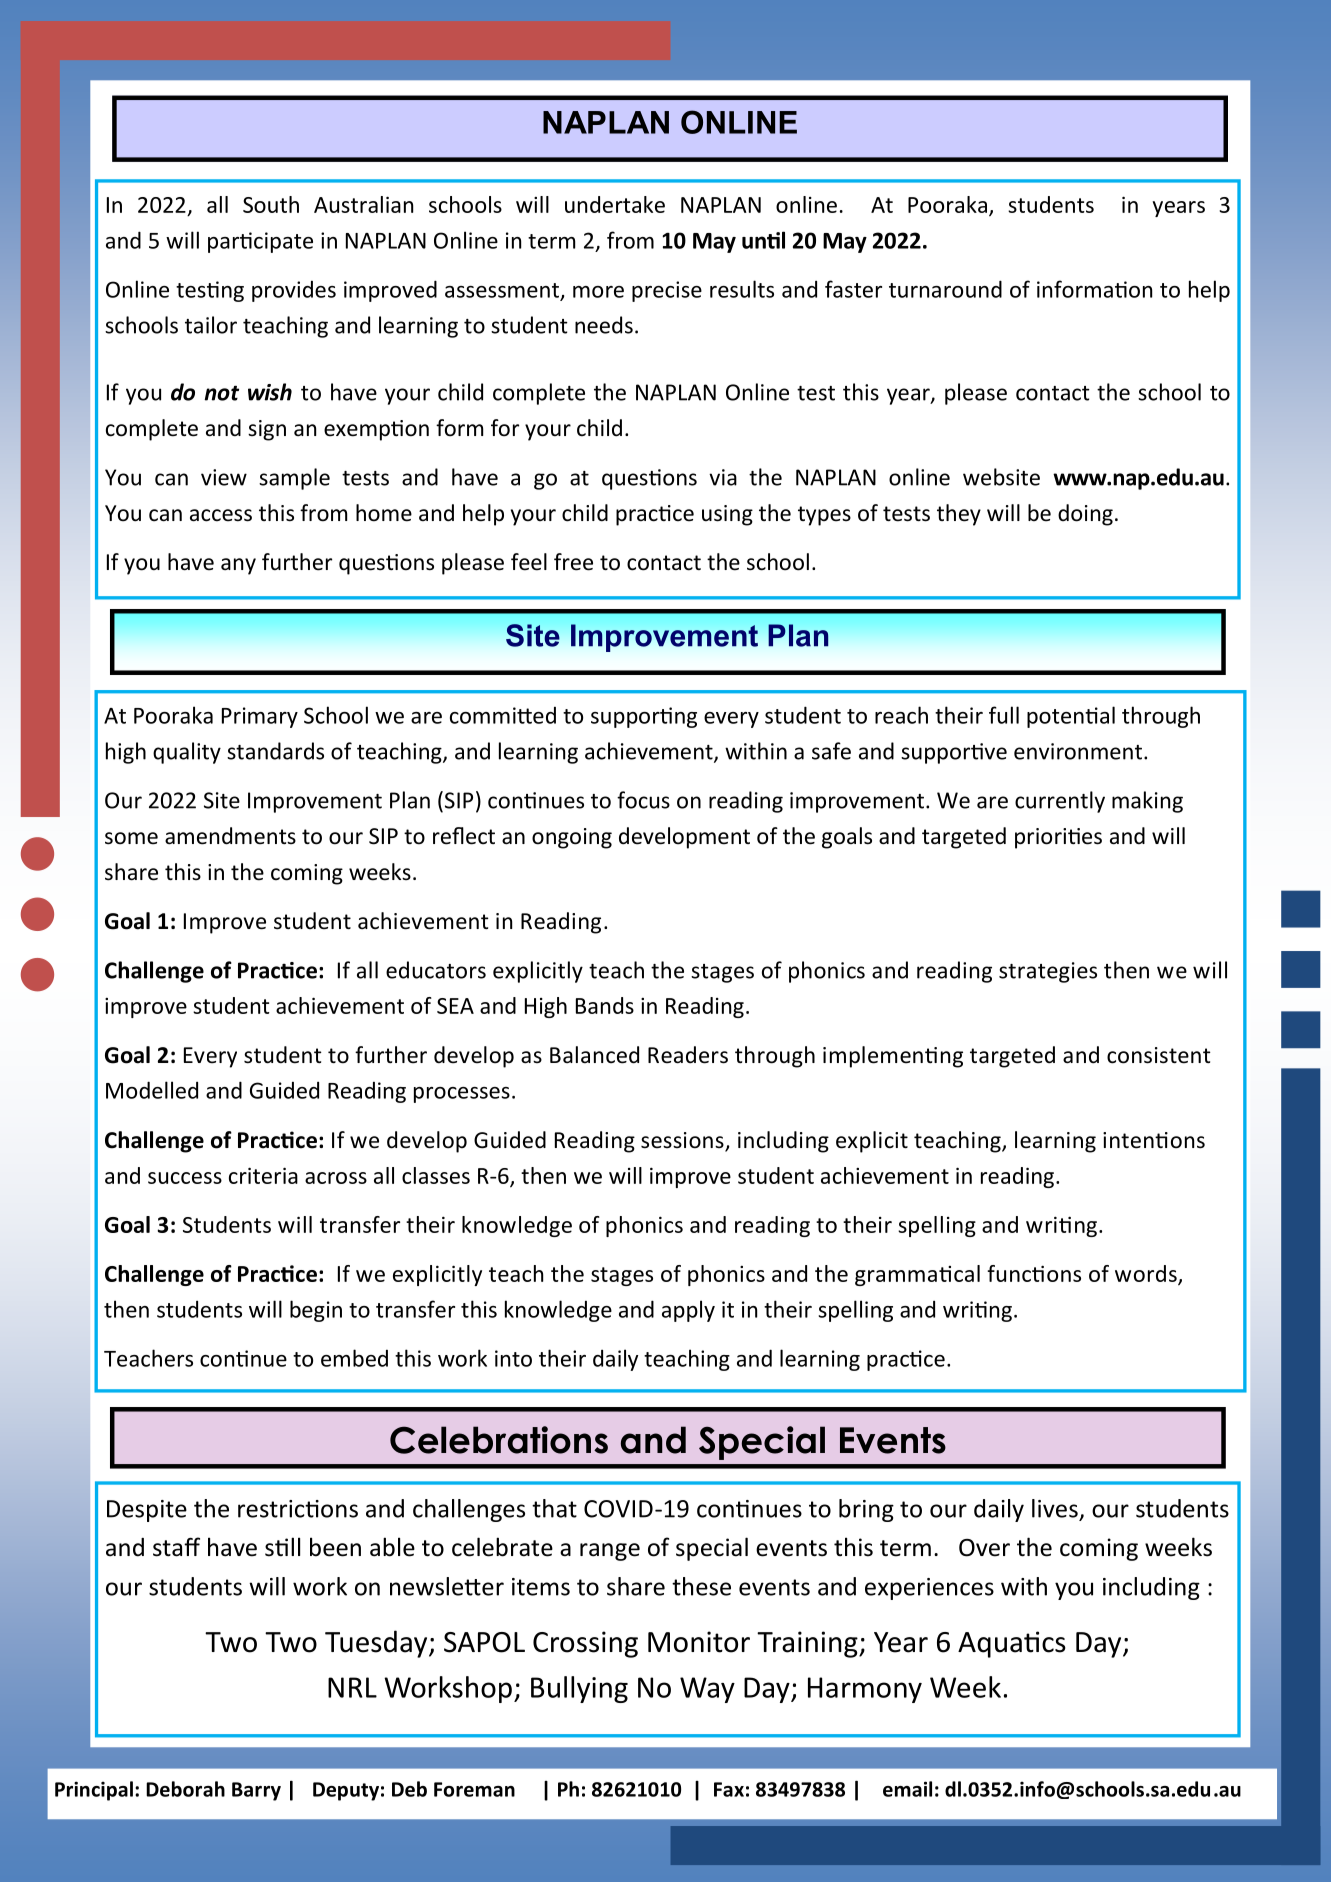 The height and width of the image is (1882, 1331). Describe the element at coordinates (185, 1178) in the image. I see `success` at that location.
